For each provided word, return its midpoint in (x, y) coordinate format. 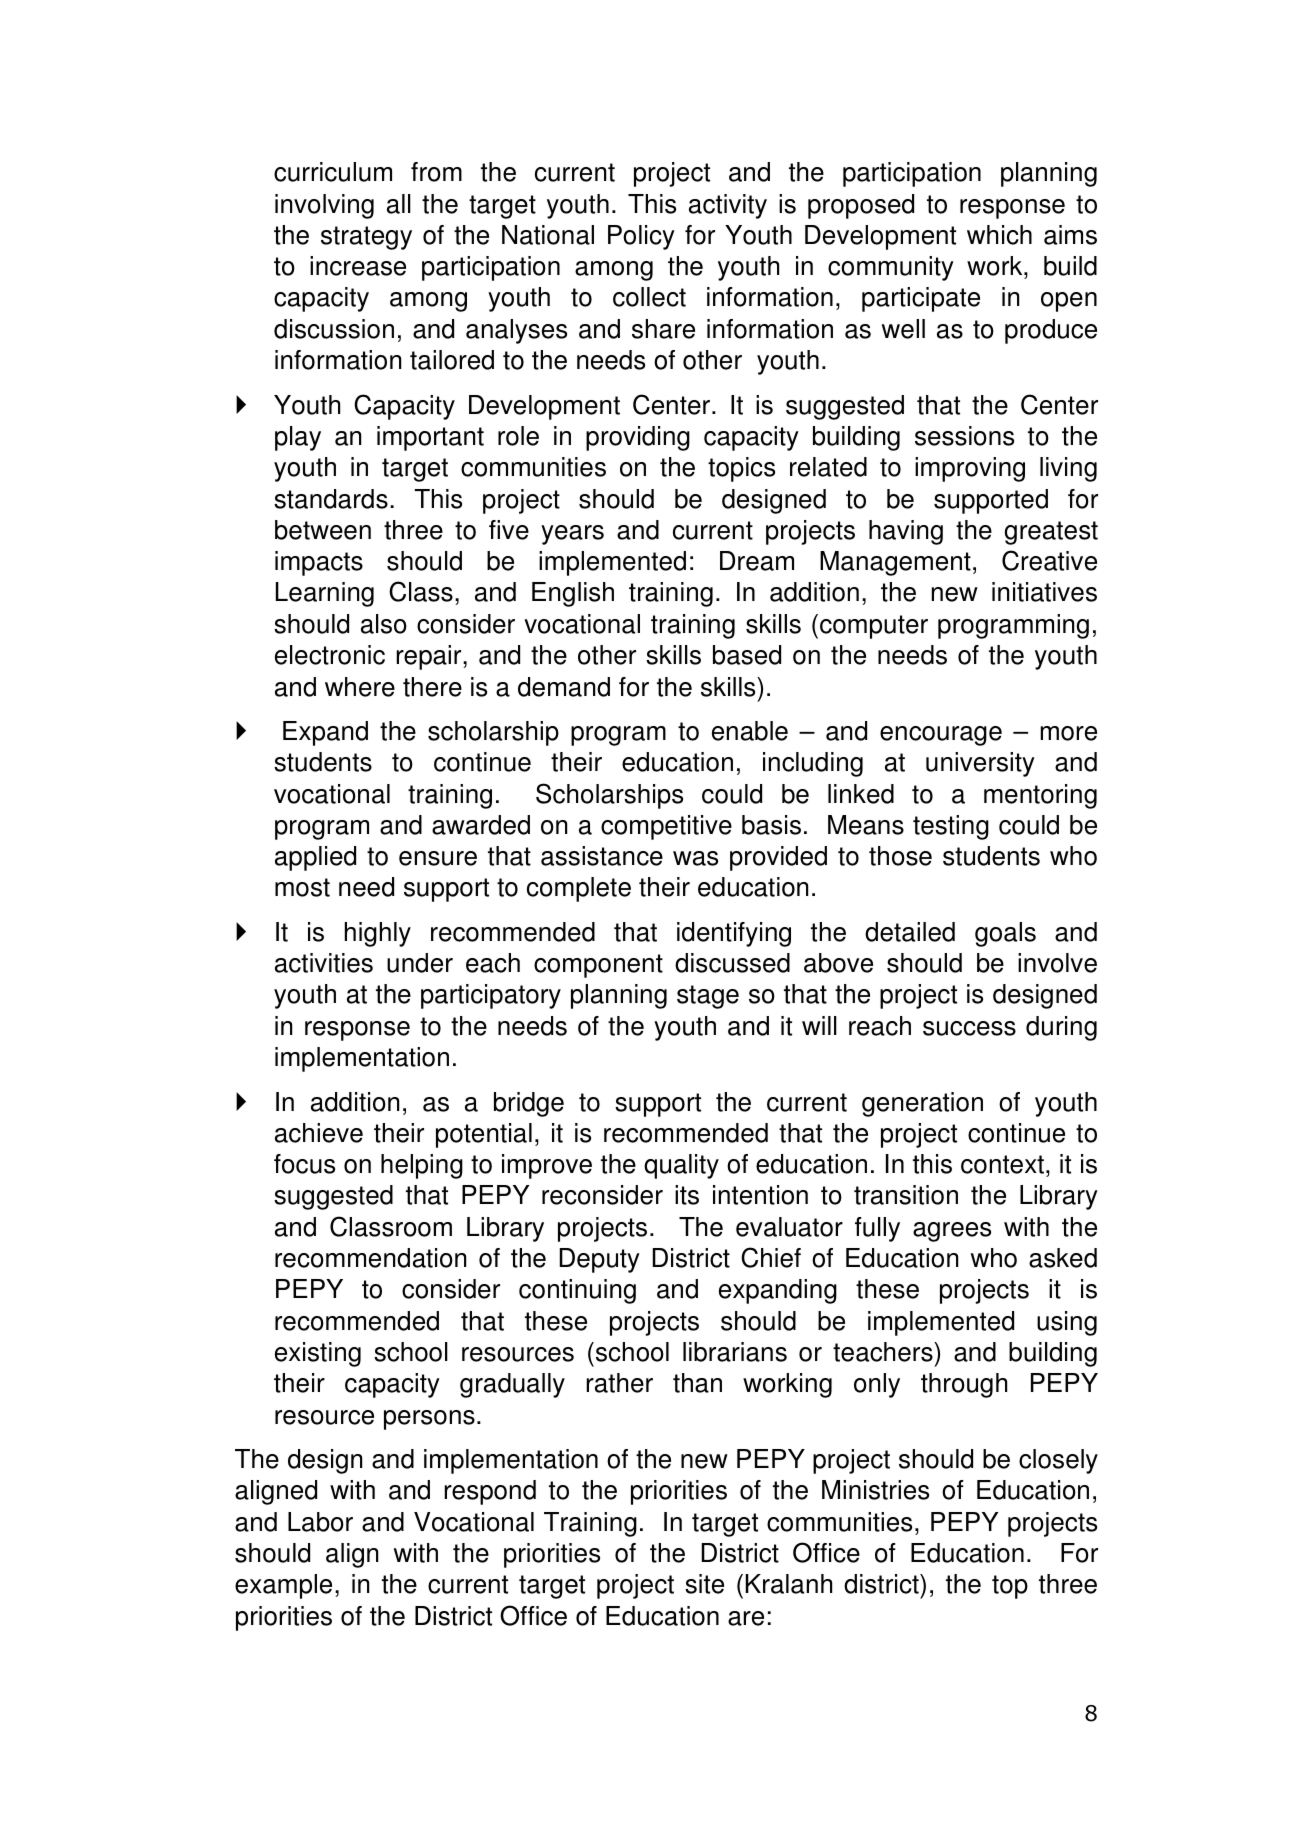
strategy (366, 238)
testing (951, 827)
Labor (320, 1522)
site (704, 1584)
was (695, 858)
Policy (641, 237)
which (999, 235)
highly (378, 934)
